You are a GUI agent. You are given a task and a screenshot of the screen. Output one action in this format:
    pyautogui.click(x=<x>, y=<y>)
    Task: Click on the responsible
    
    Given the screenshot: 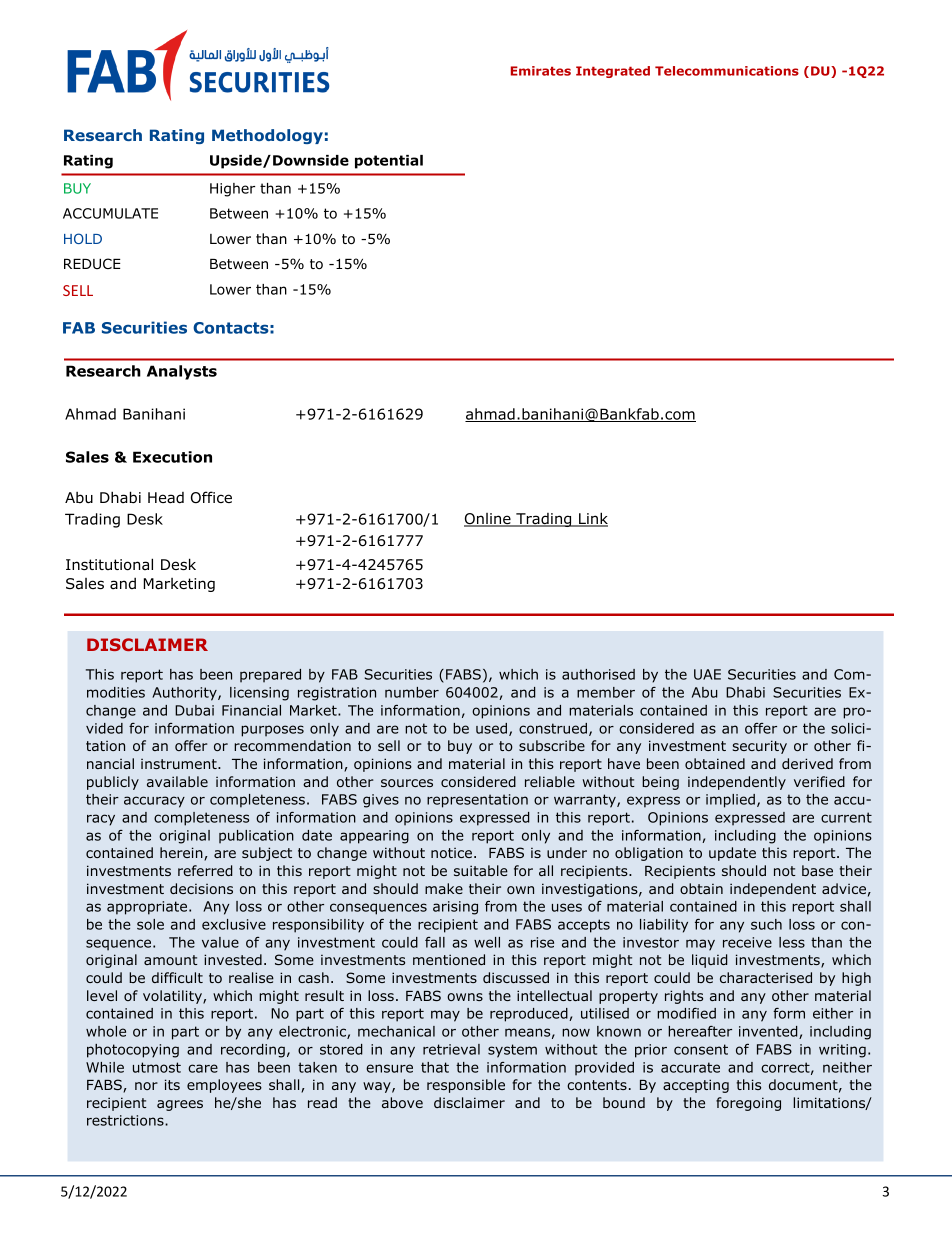 What is the action you would take?
    pyautogui.click(x=466, y=1086)
